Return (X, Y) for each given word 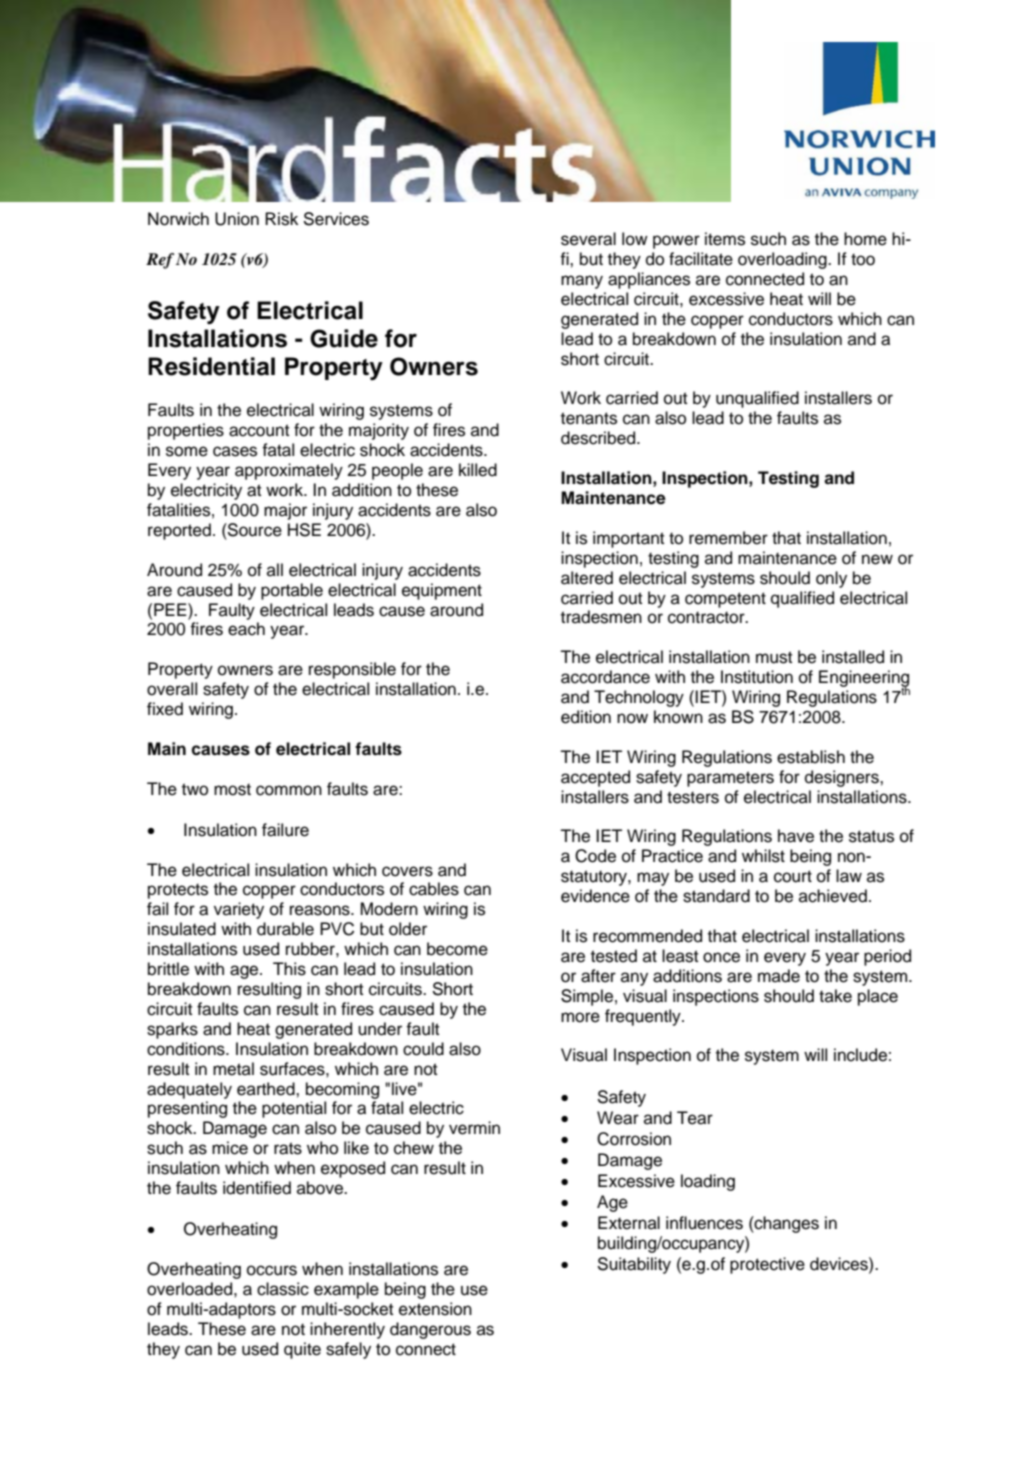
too (863, 259)
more (580, 1017)
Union (237, 219)
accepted (595, 778)
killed (478, 470)
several (588, 239)
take (835, 996)
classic (283, 1289)
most (232, 789)
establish (811, 757)
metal (233, 1069)
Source (254, 530)
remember (728, 538)
